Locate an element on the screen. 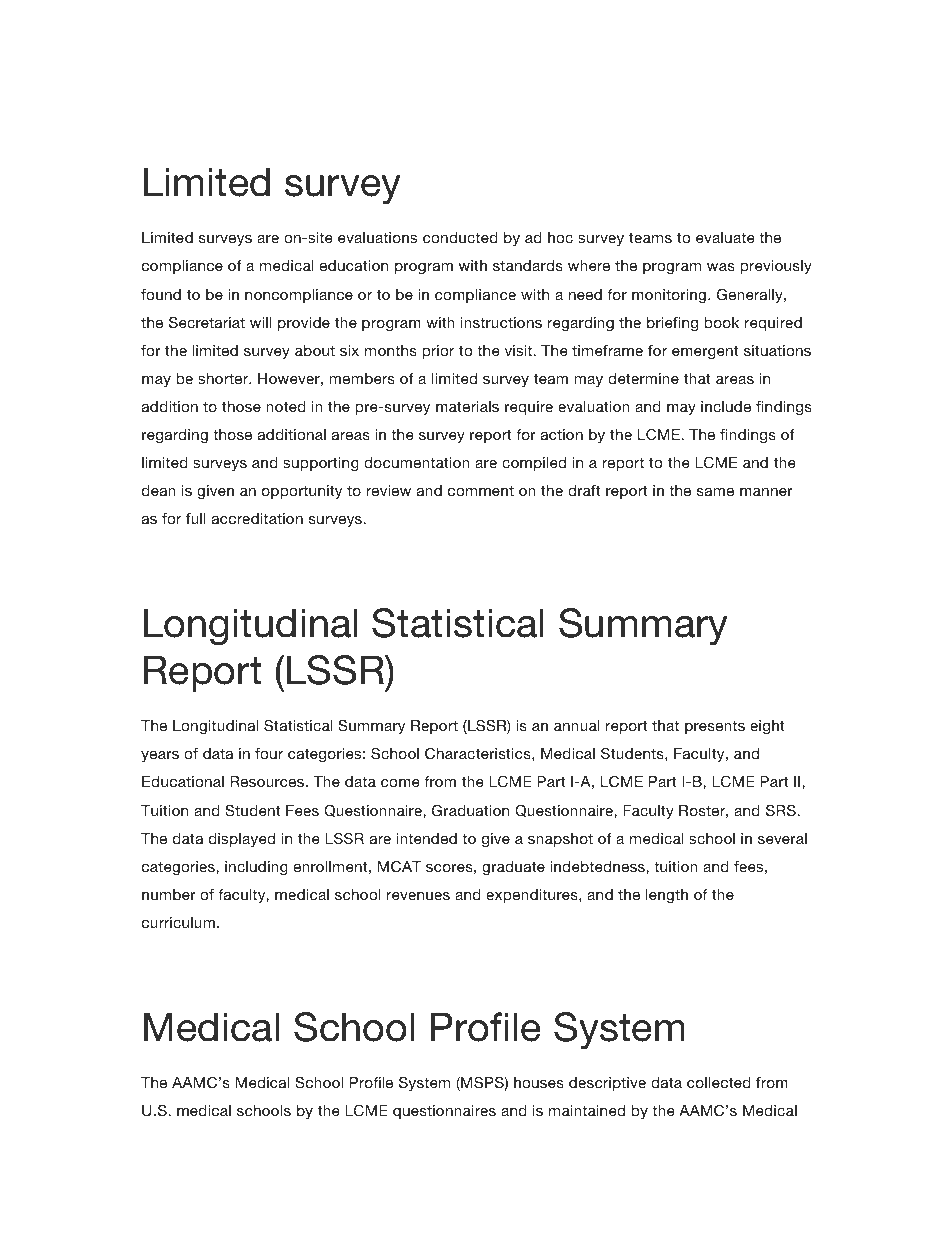 Image resolution: width=952 pixels, height=1233 pixels. four is located at coordinates (269, 753).
